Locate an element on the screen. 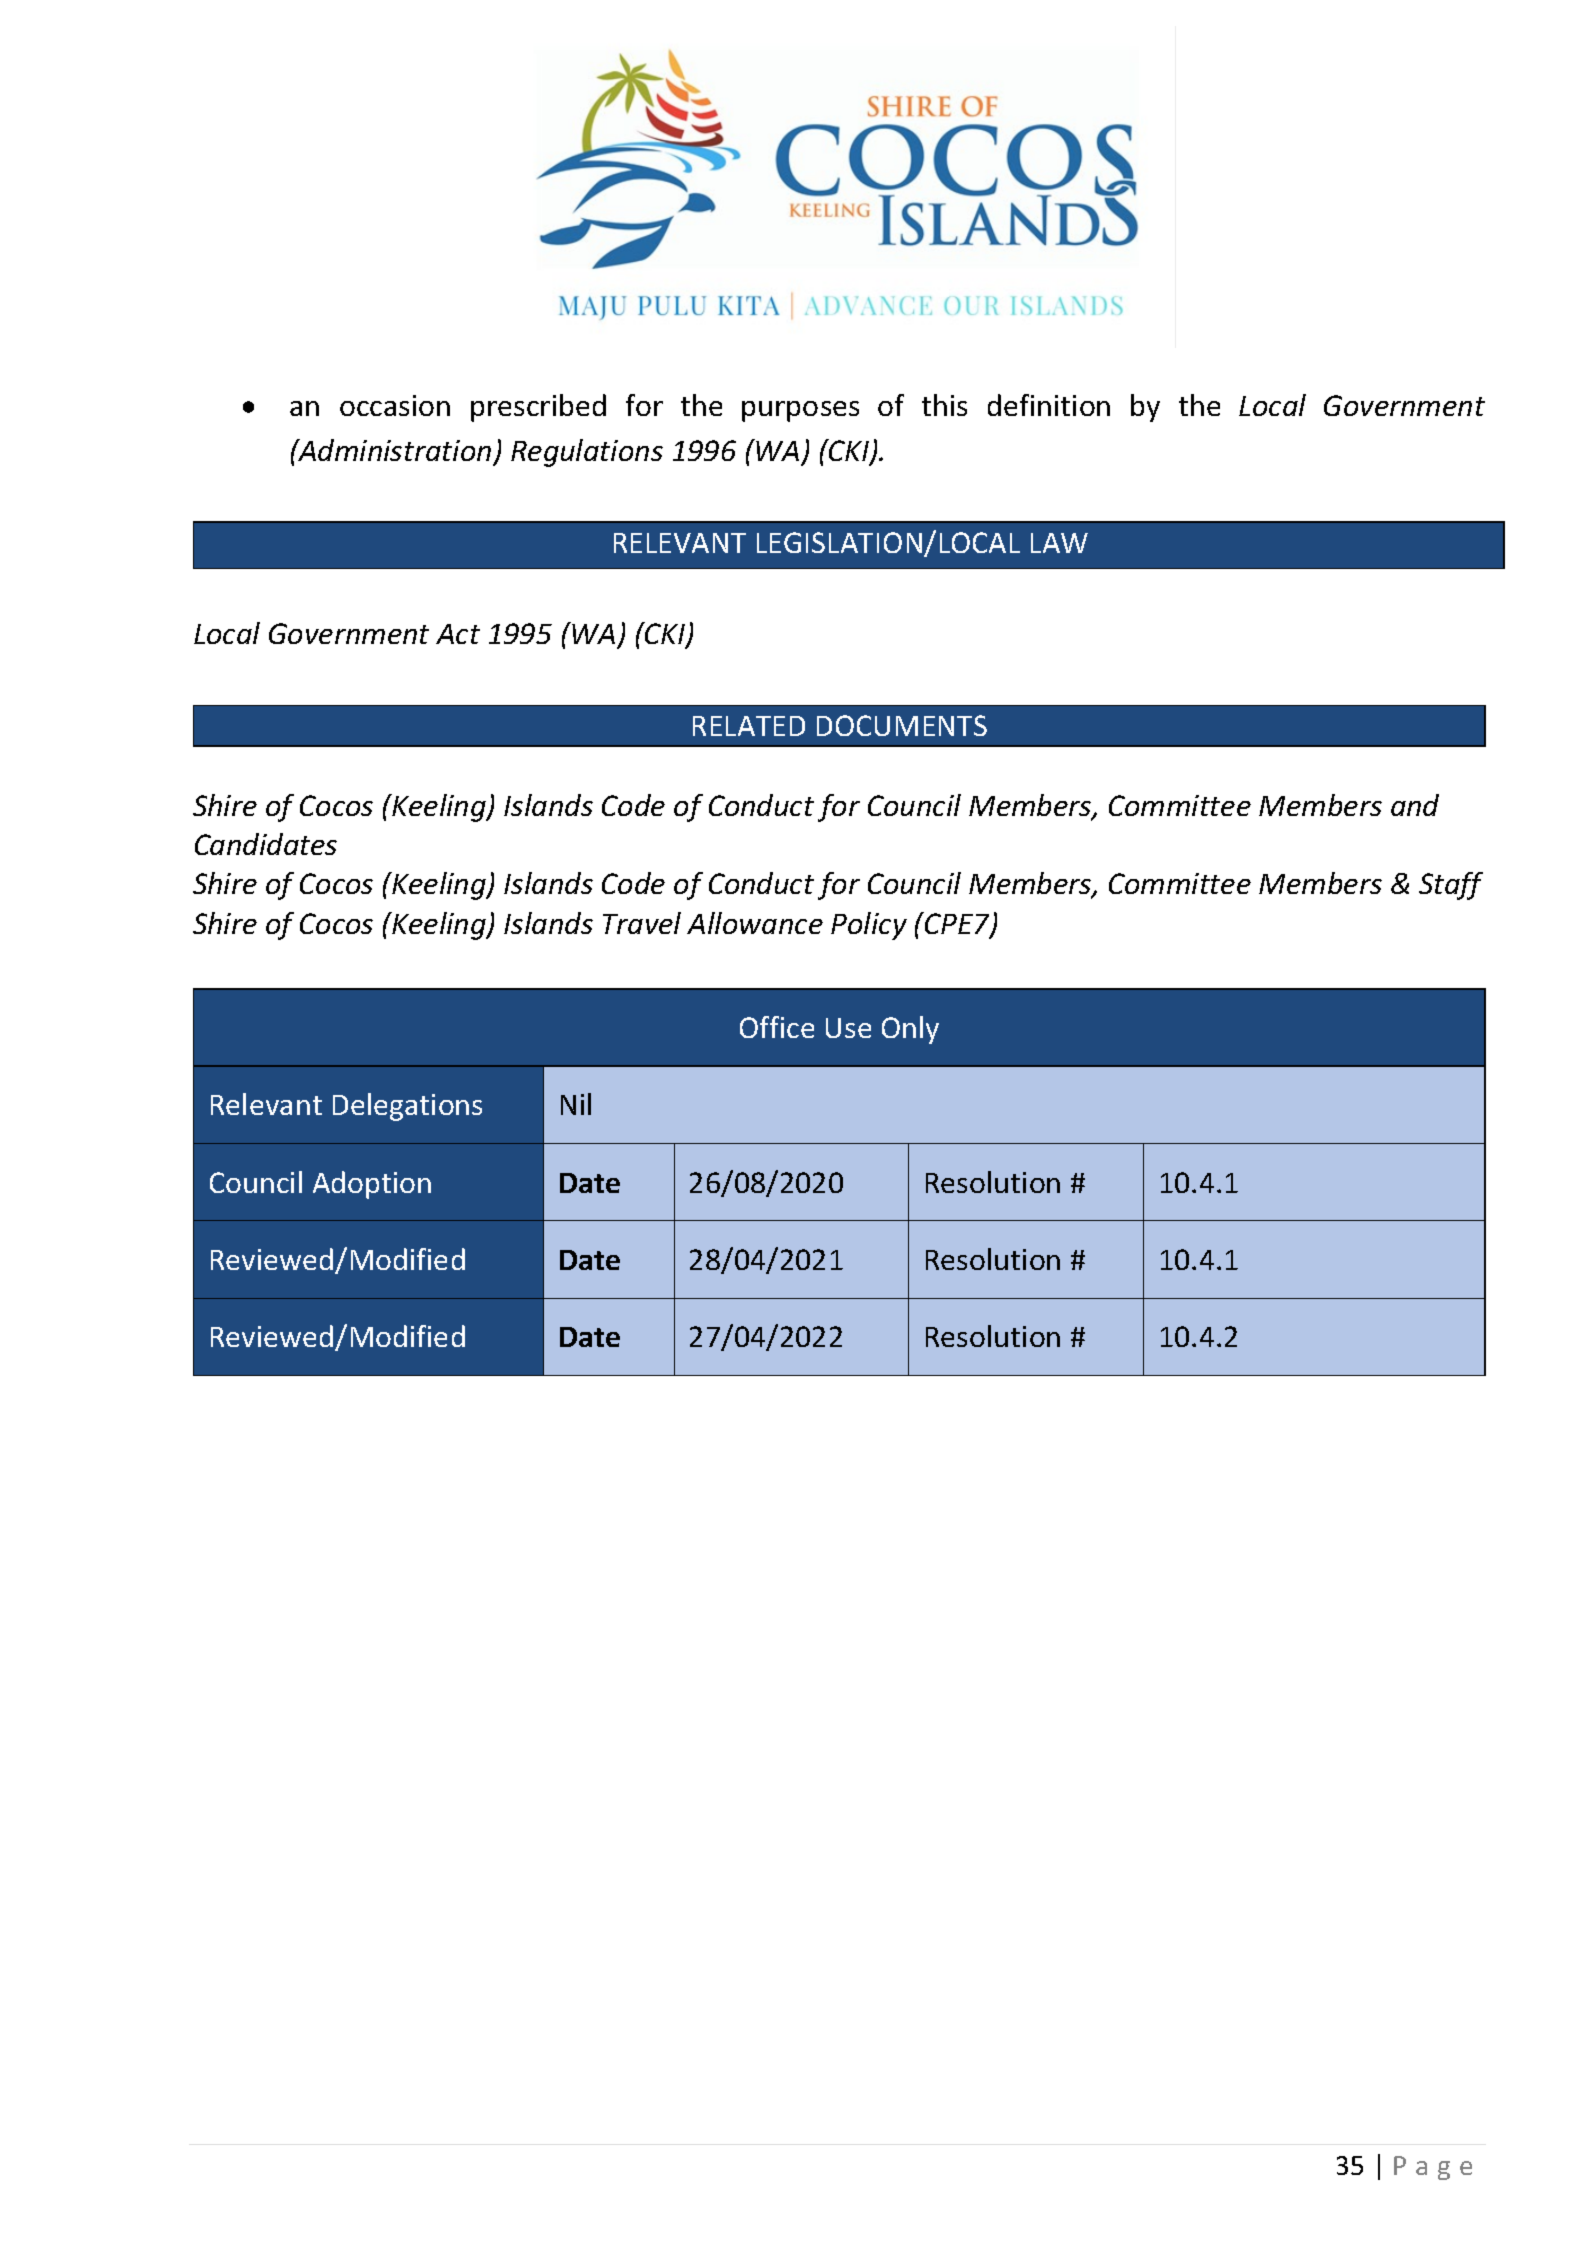 This screenshot has height=2257, width=1596. definition is located at coordinates (1049, 405).
